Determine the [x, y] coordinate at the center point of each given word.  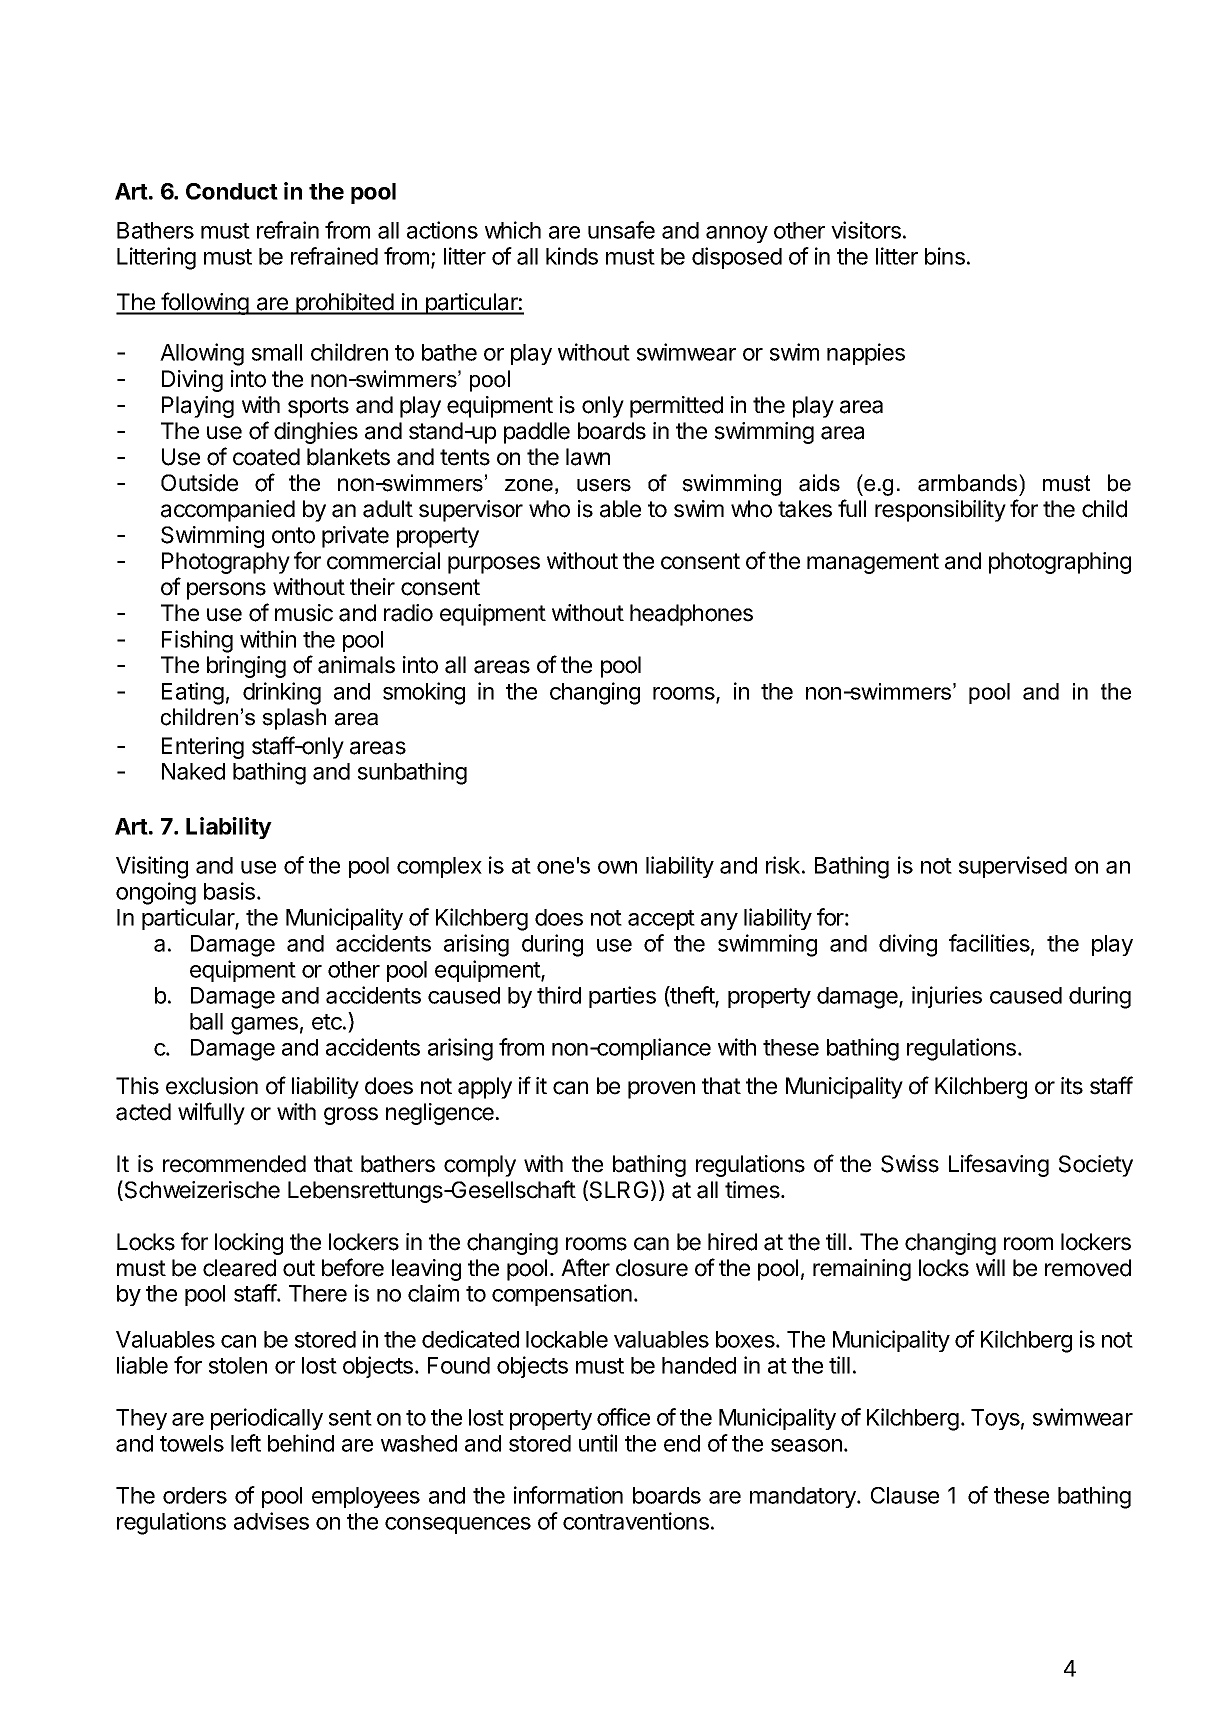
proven [661, 1090]
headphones [691, 615]
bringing [246, 667]
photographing [1060, 563]
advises [271, 1521]
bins [945, 256]
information [568, 1495]
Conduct [232, 191]
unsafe [621, 230]
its [1072, 1086]
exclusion [212, 1086]
